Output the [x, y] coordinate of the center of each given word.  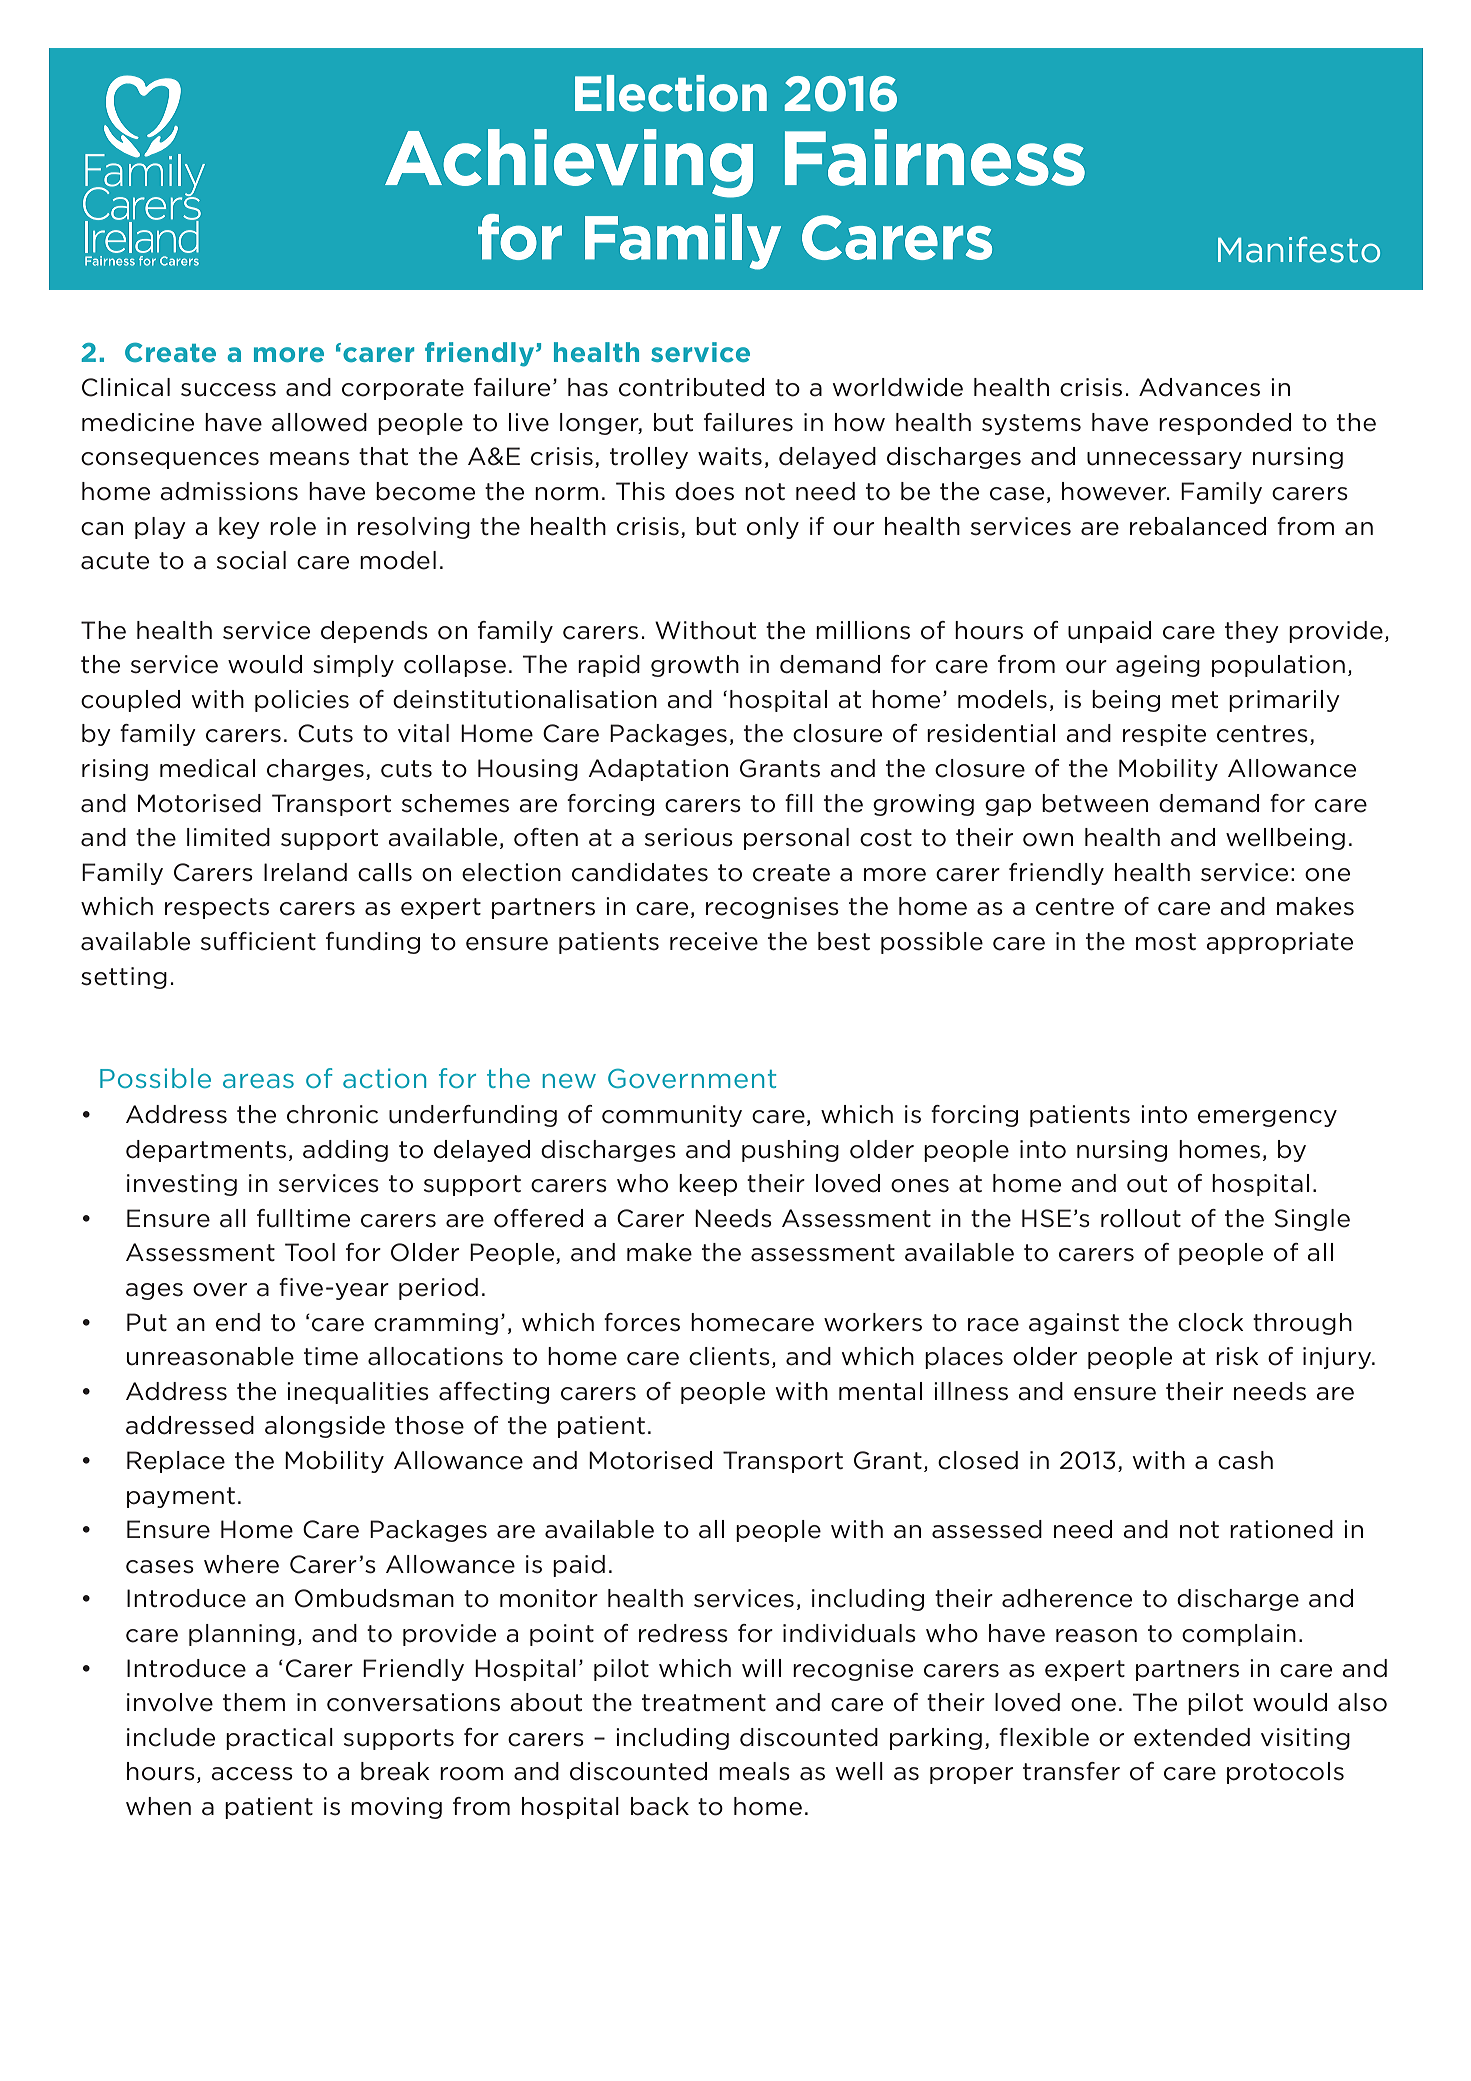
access [252, 1774]
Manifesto [1299, 249]
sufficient [258, 941]
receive [714, 941]
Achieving [569, 163]
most [1166, 942]
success [228, 390]
